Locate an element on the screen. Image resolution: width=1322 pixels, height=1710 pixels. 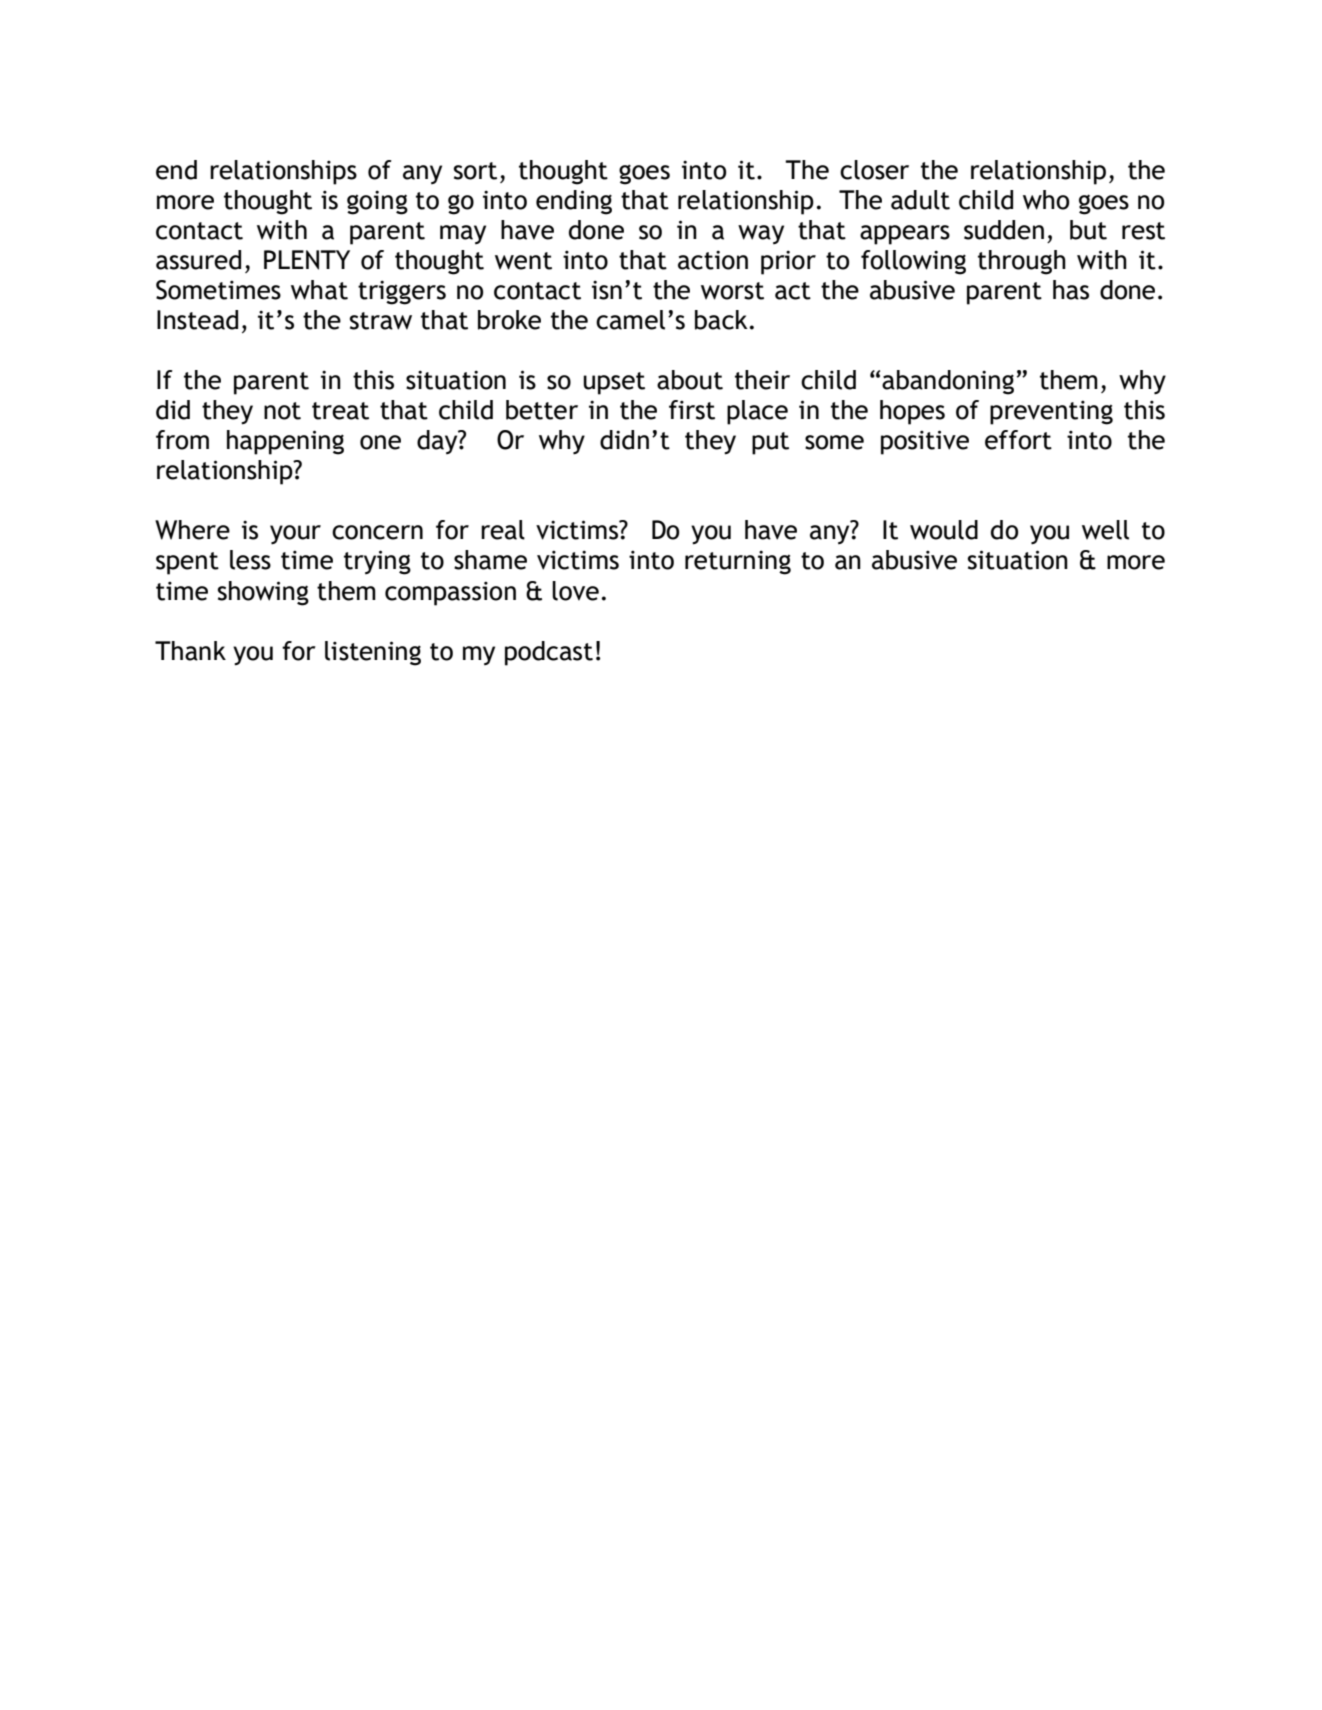
first is located at coordinates (692, 410).
